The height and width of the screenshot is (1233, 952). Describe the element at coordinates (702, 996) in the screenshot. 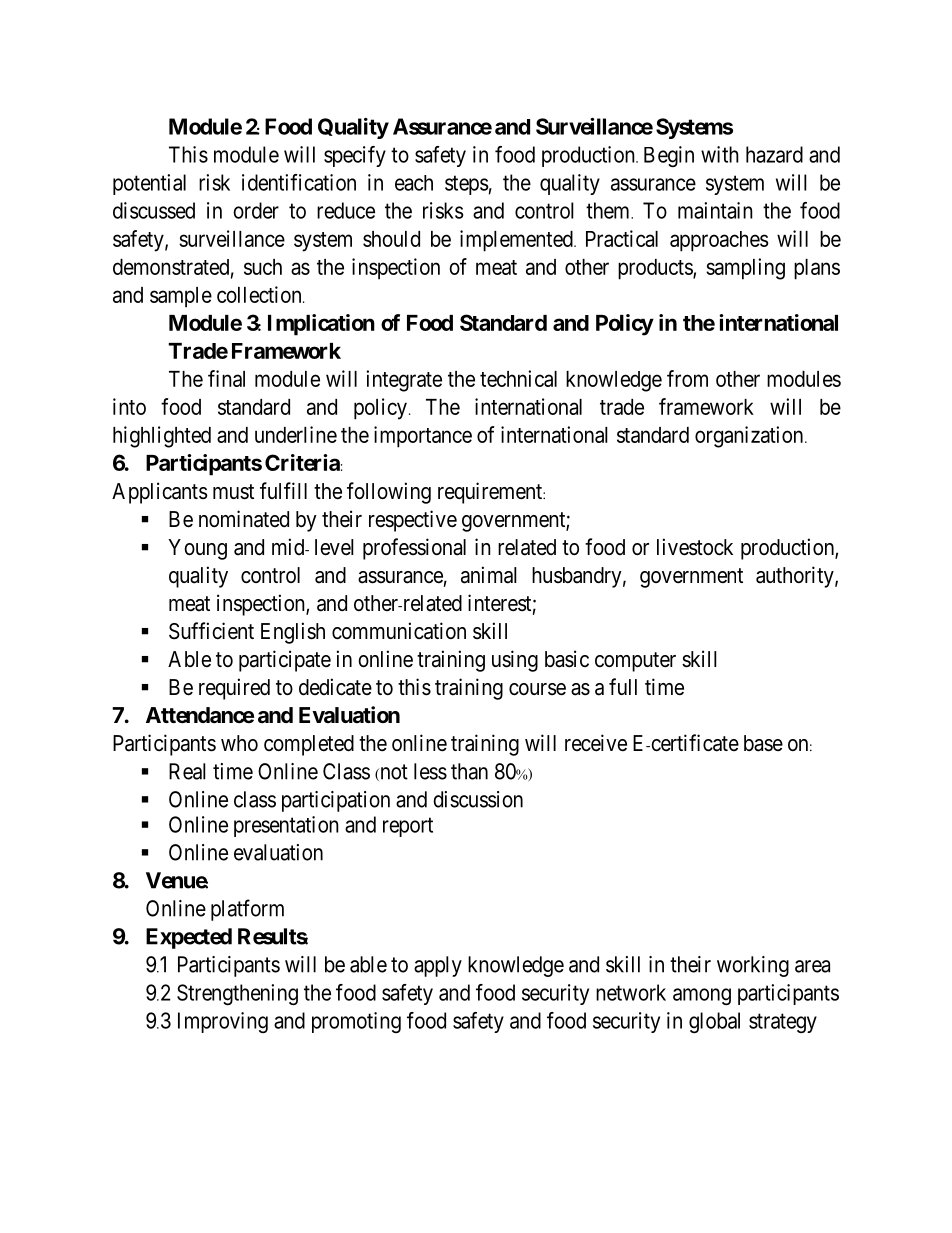

I see `among` at that location.
